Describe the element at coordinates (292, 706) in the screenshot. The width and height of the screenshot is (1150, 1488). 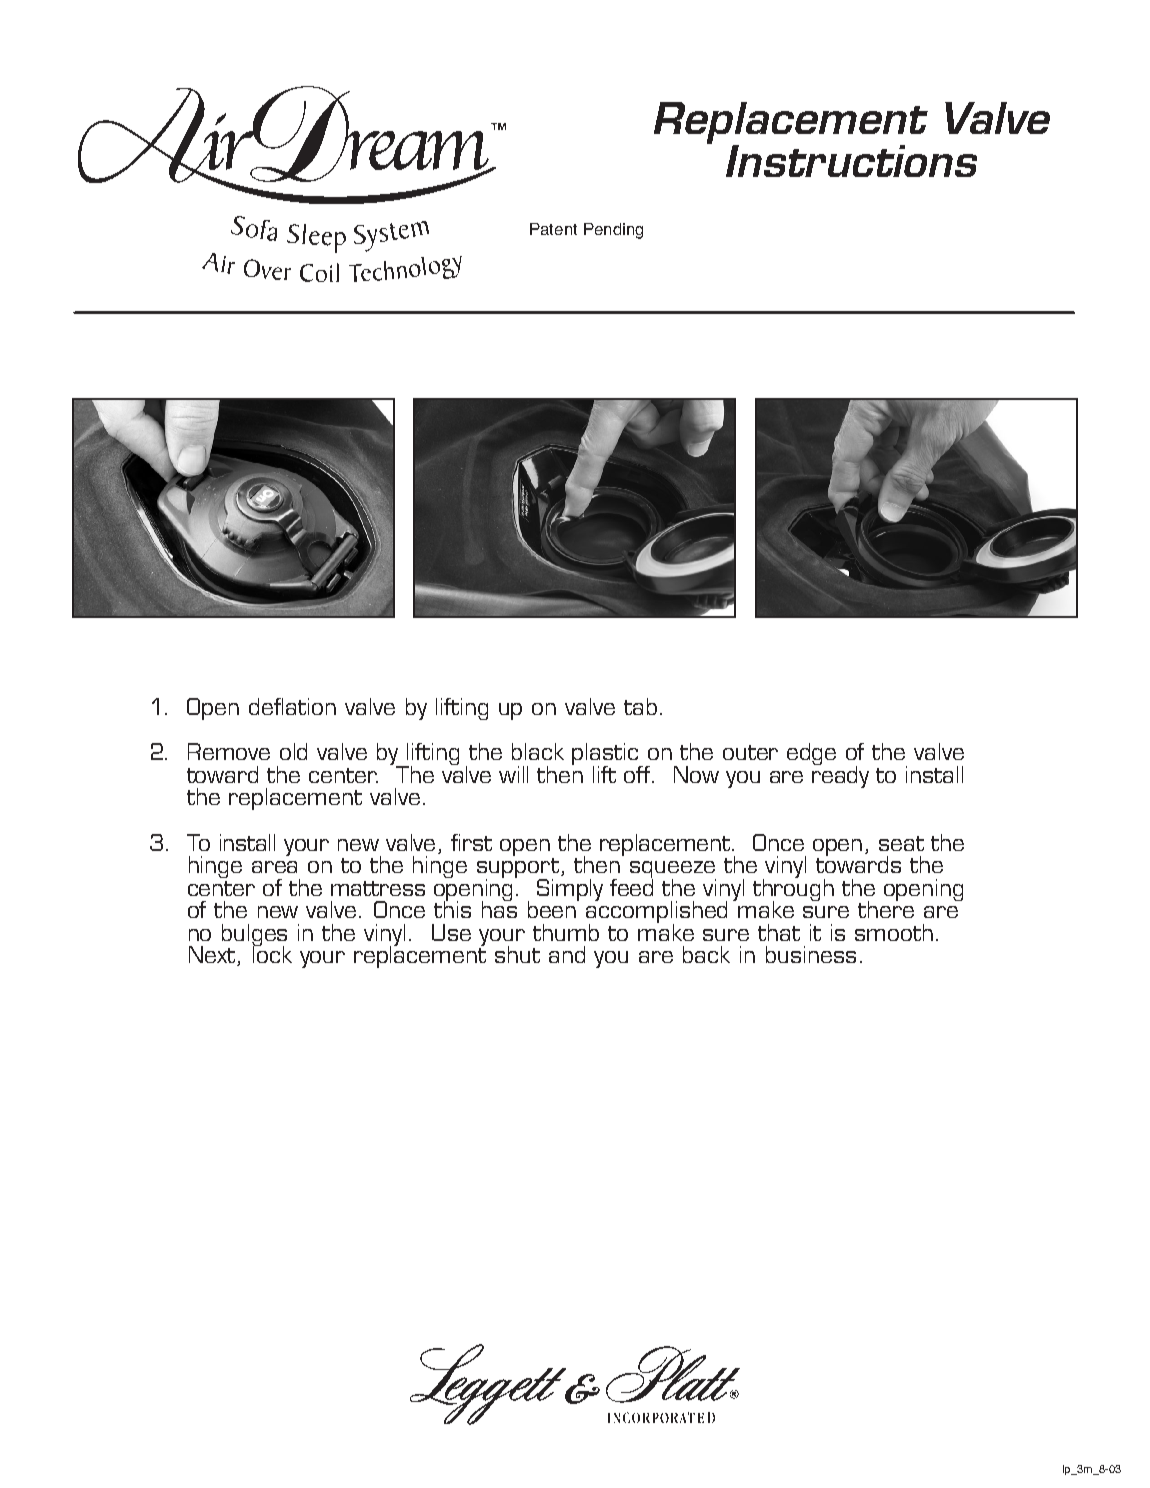
I see `deflation` at that location.
